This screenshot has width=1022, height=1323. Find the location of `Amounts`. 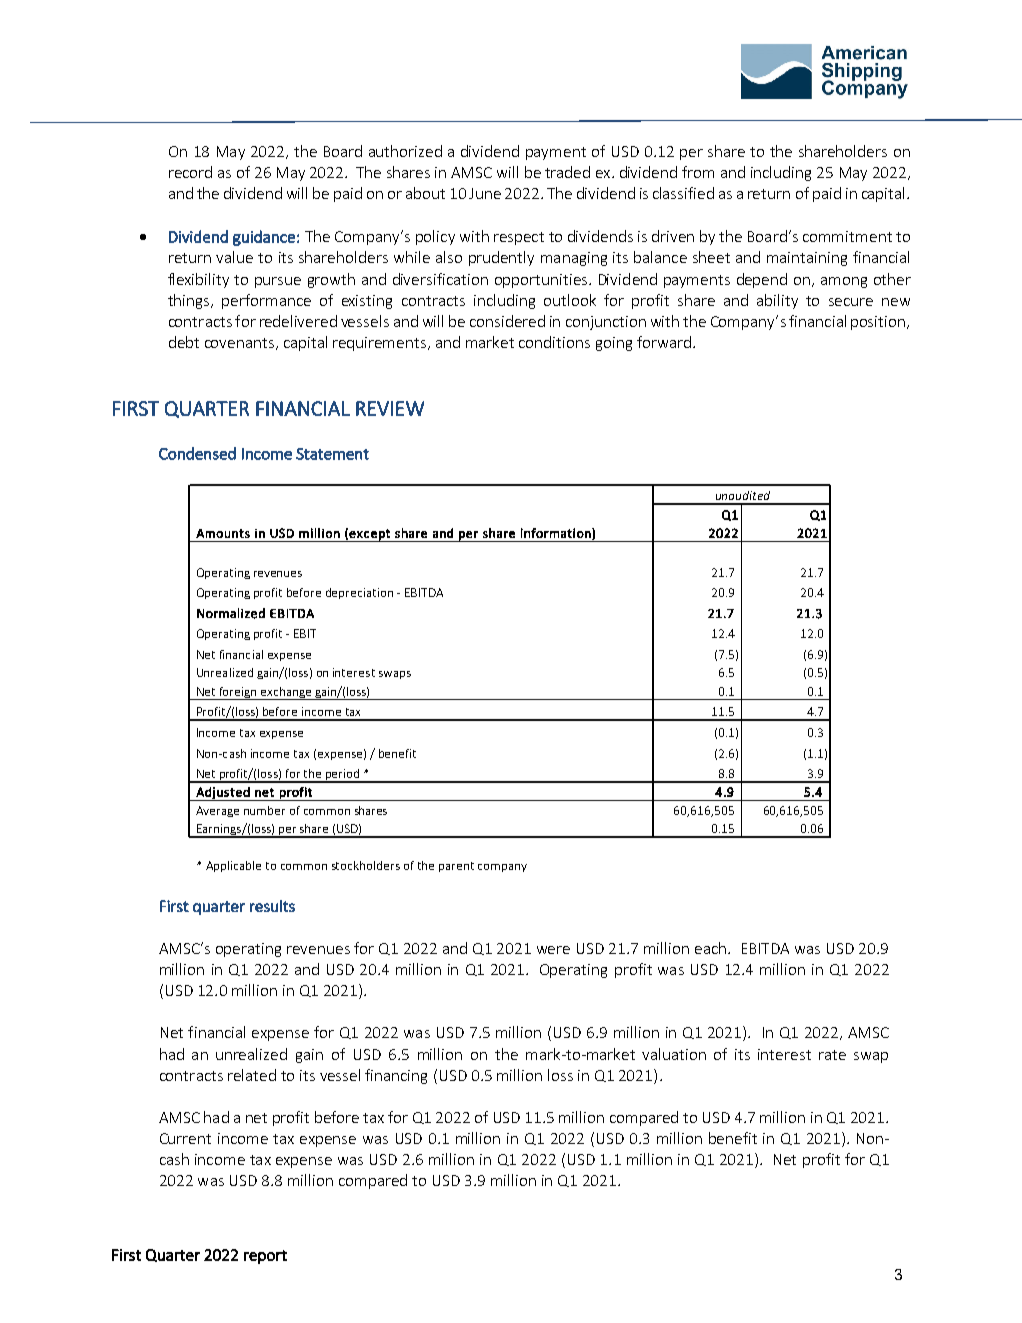

Amounts is located at coordinates (223, 533).
